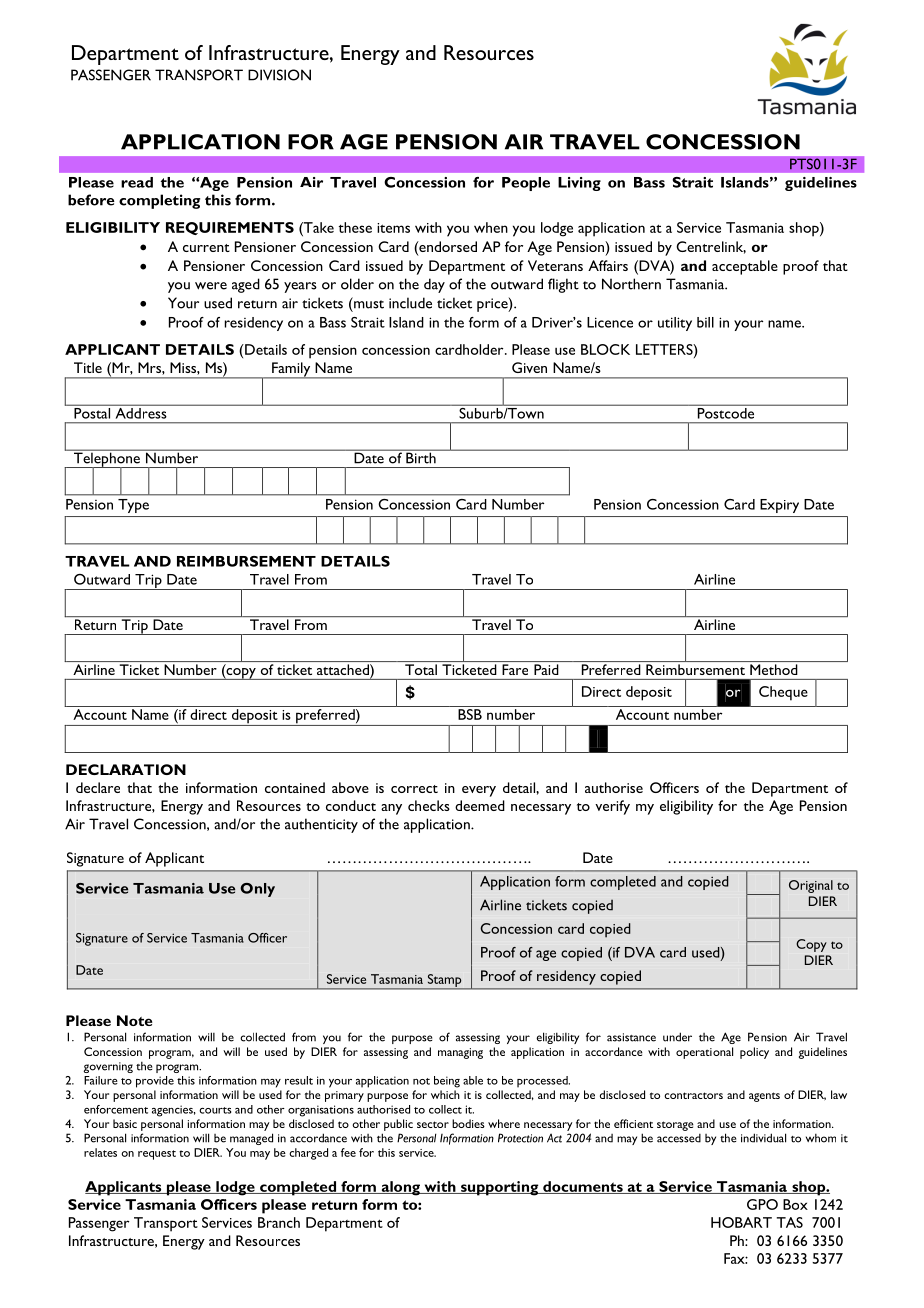  What do you see at coordinates (783, 693) in the document?
I see `Cheque` at bounding box center [783, 693].
